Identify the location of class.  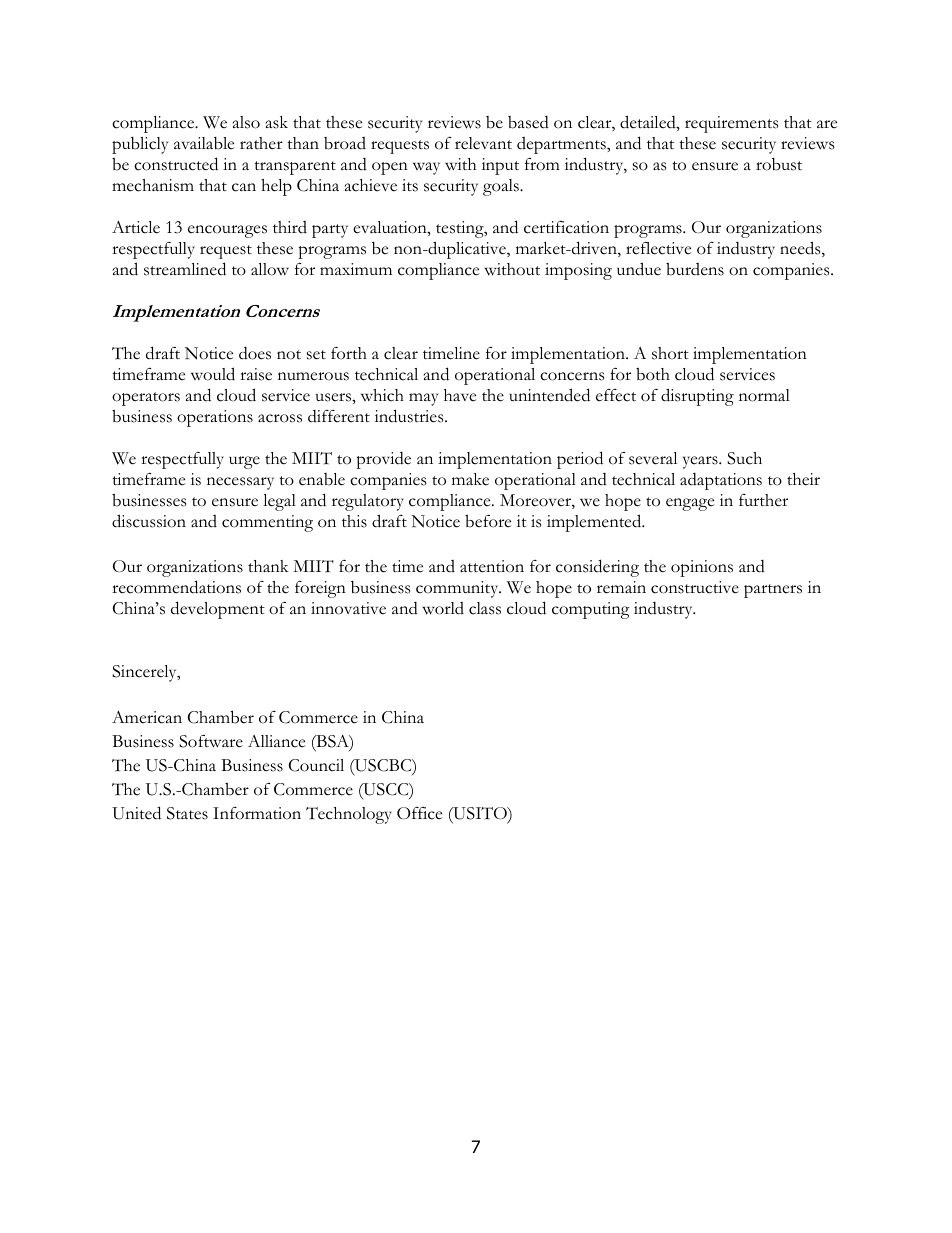
(485, 608).
